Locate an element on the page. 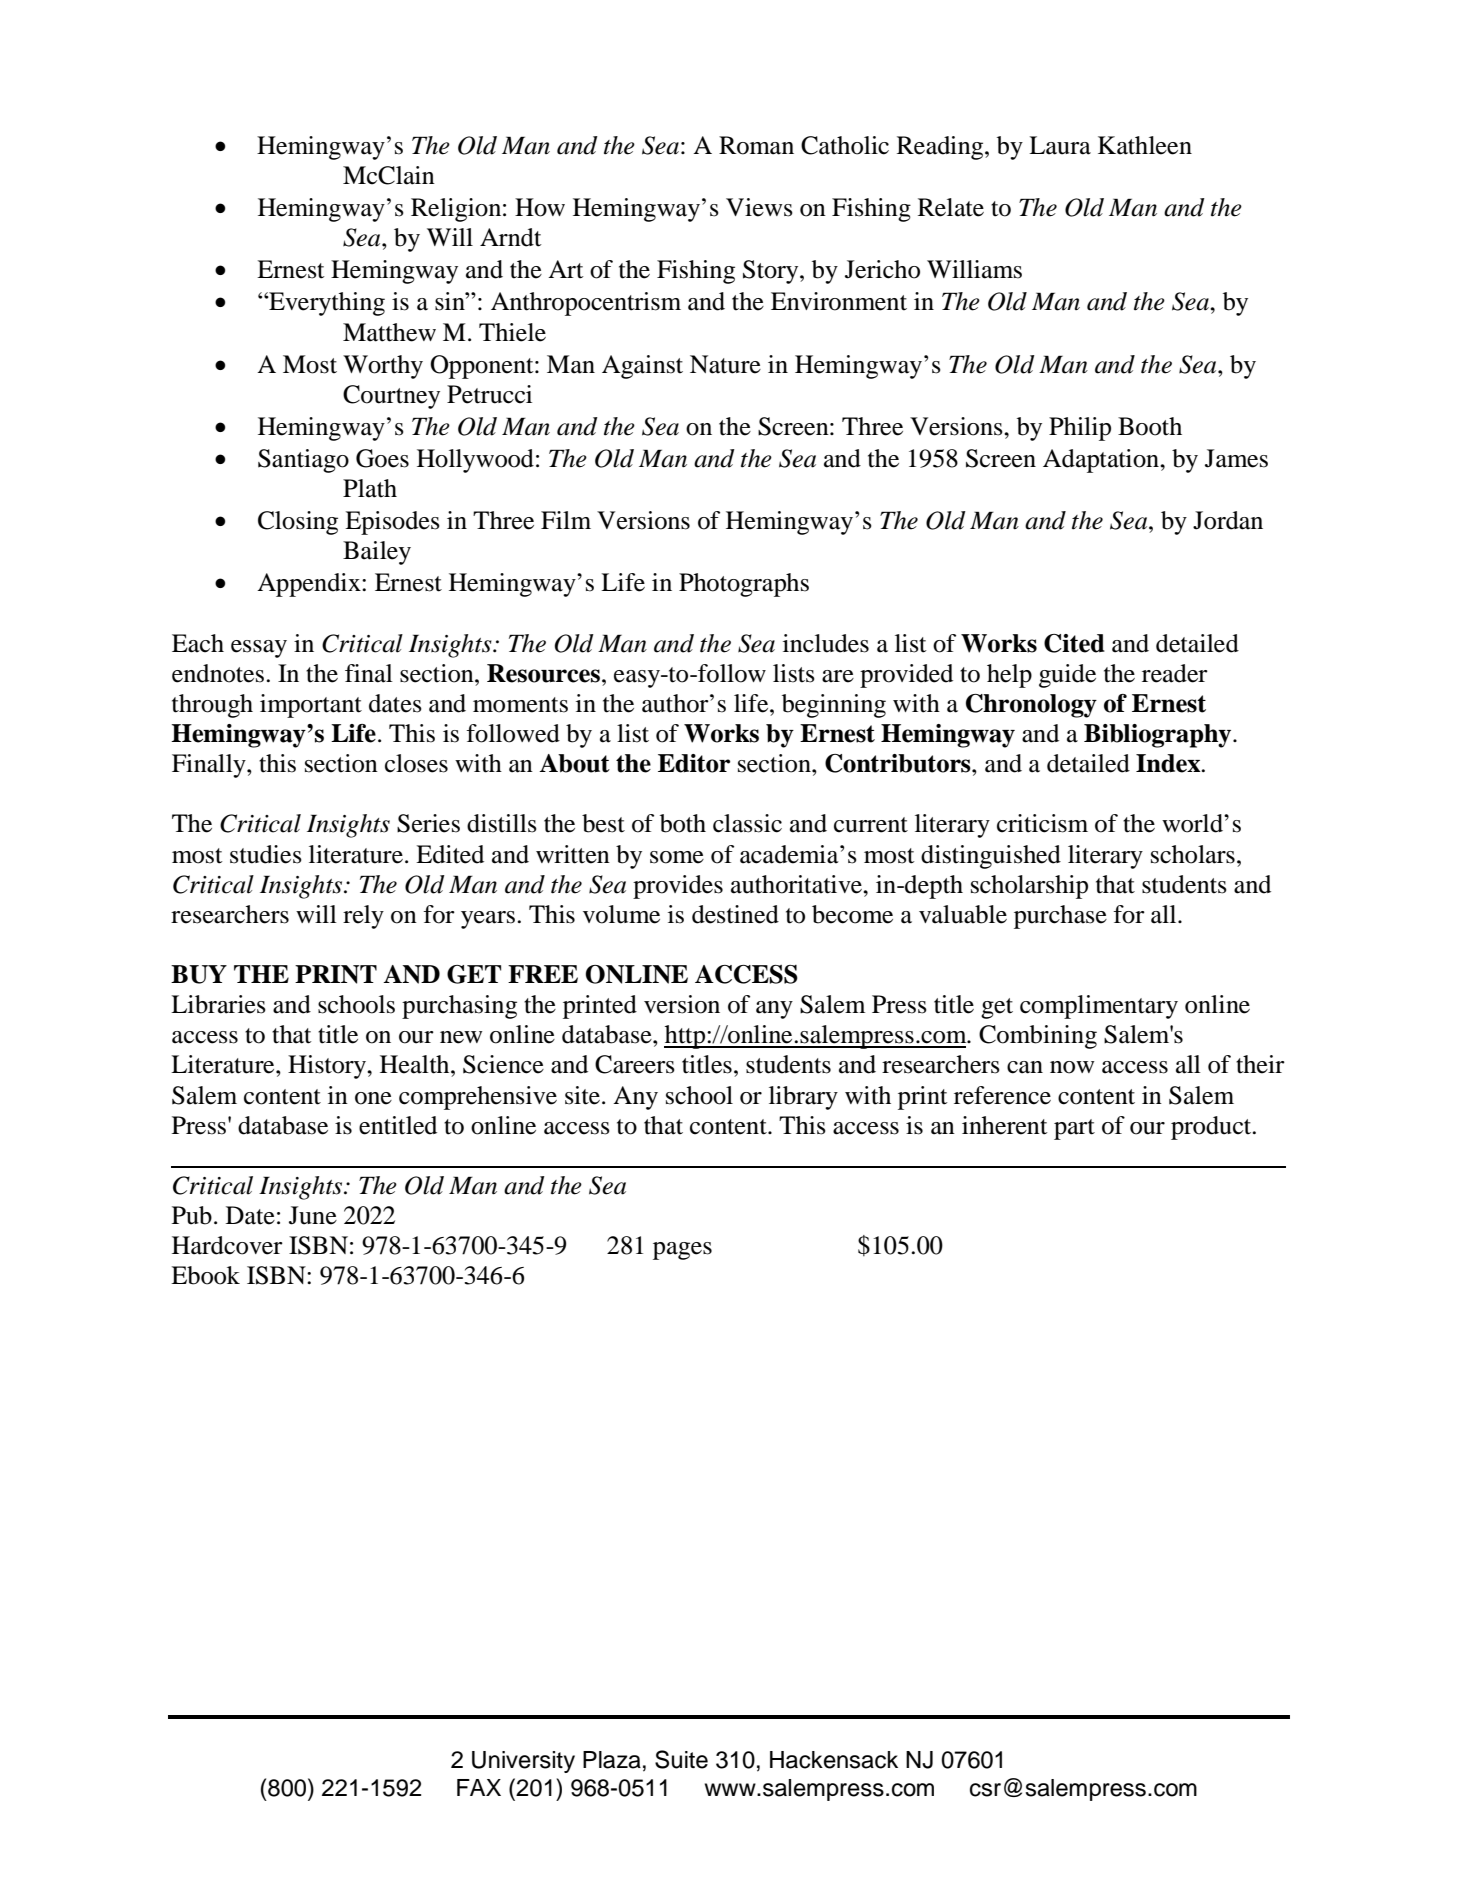 The width and height of the document is (1458, 1887). Cited is located at coordinates (1074, 643).
